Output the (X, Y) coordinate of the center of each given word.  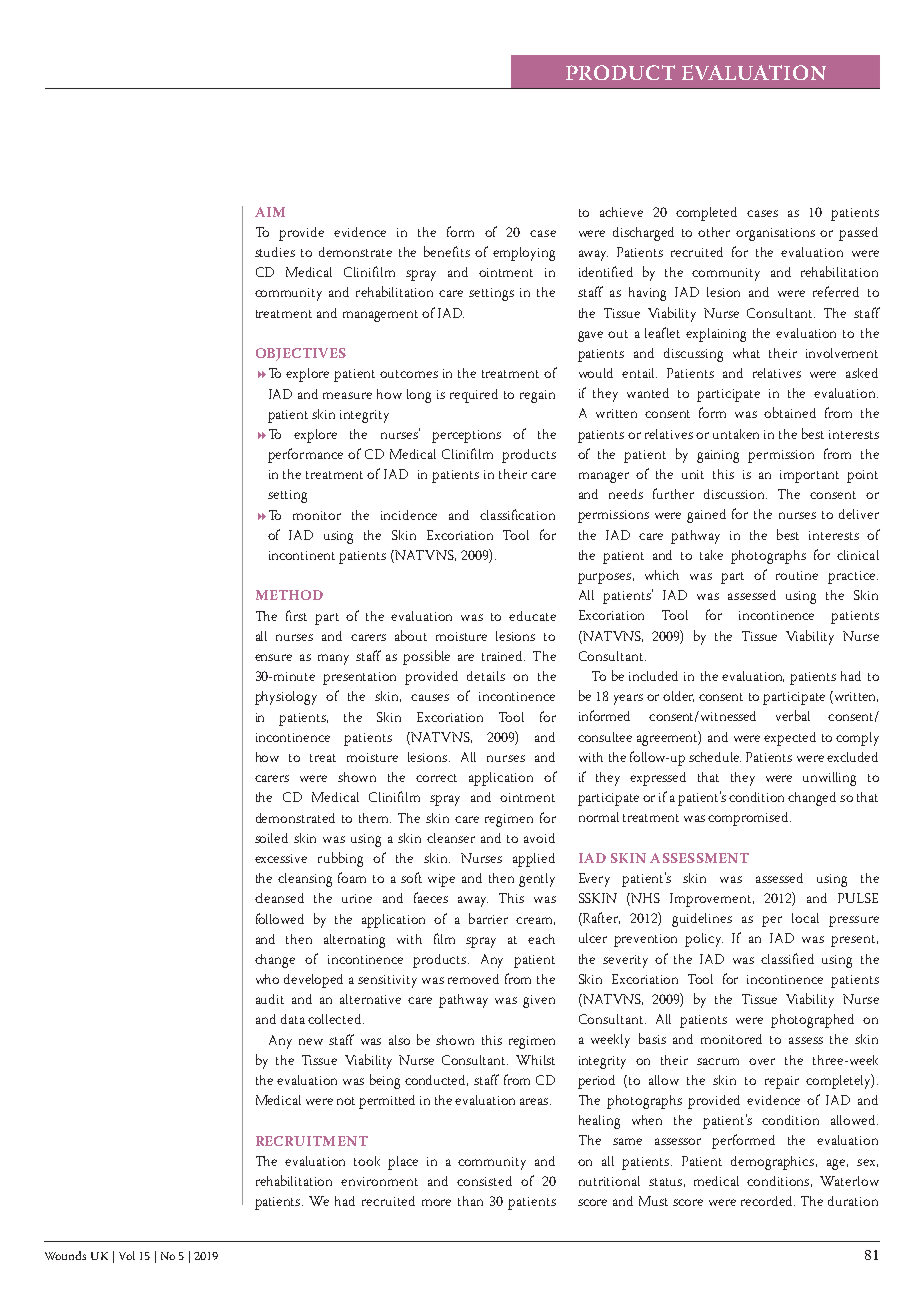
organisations (775, 234)
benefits (447, 251)
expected (790, 739)
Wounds (65, 1255)
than (470, 1201)
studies (275, 252)
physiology (286, 698)
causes (430, 697)
